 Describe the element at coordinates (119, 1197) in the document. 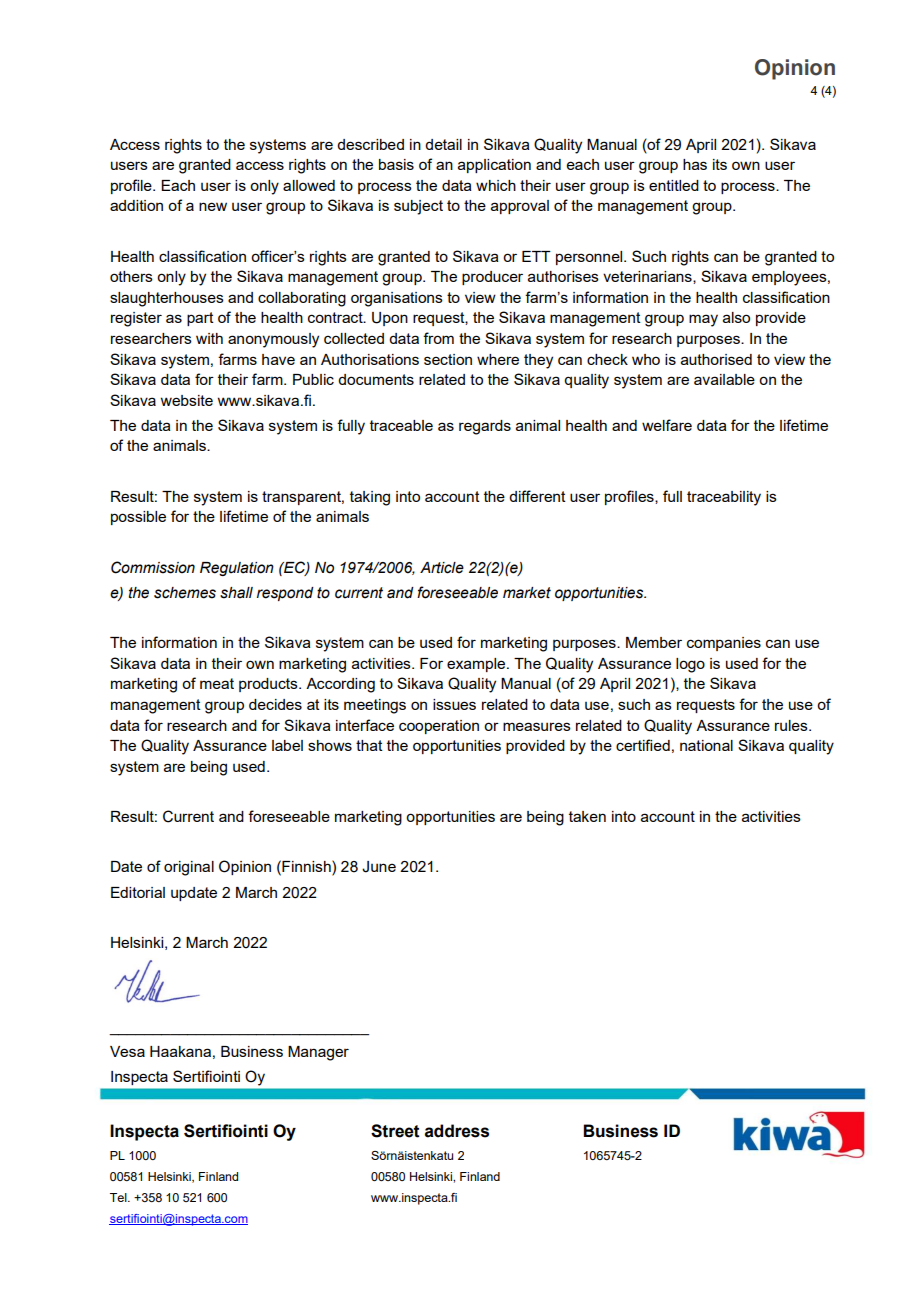

I see `Tel` at that location.
